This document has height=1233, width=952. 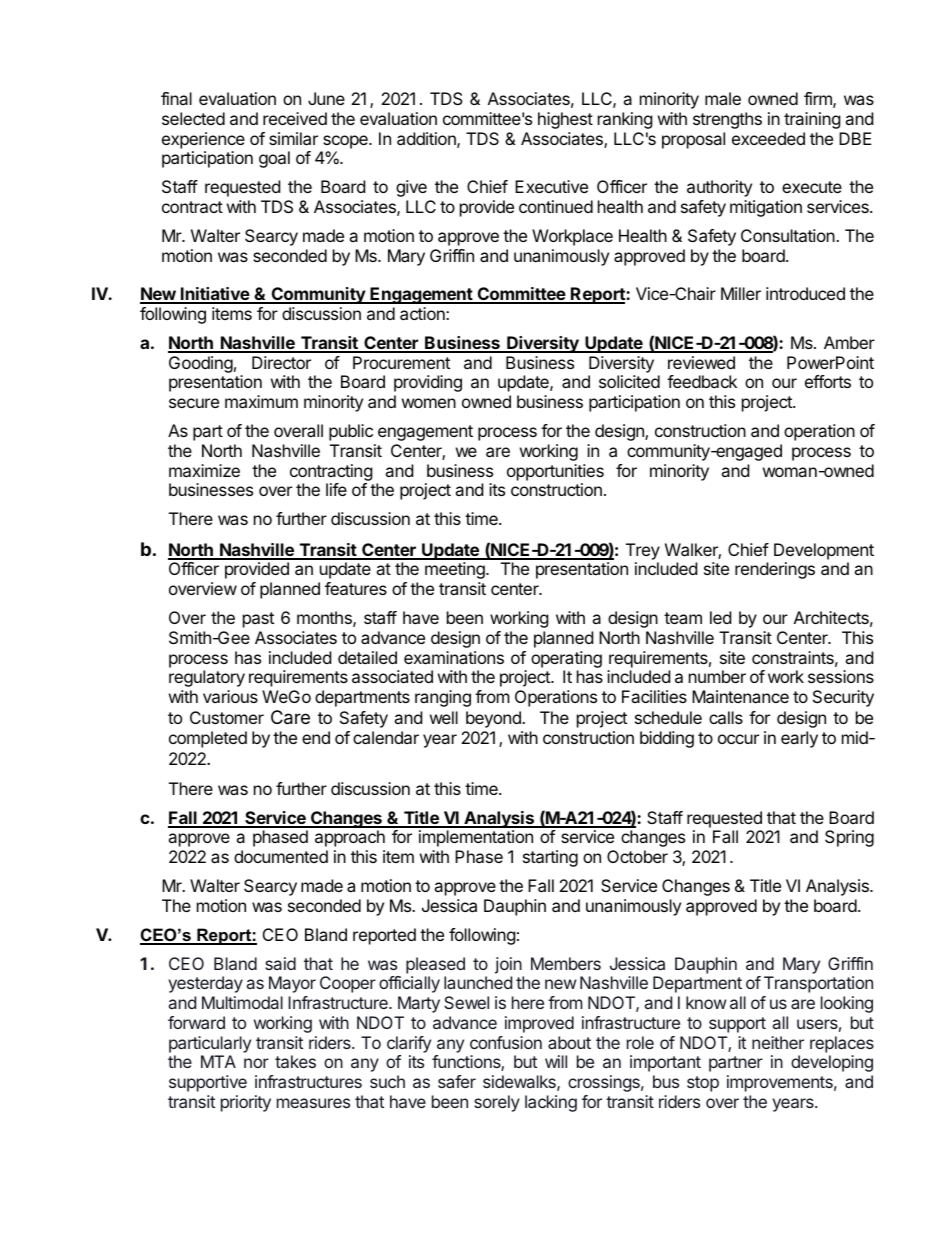 I want to click on exceeded, so click(x=768, y=138).
